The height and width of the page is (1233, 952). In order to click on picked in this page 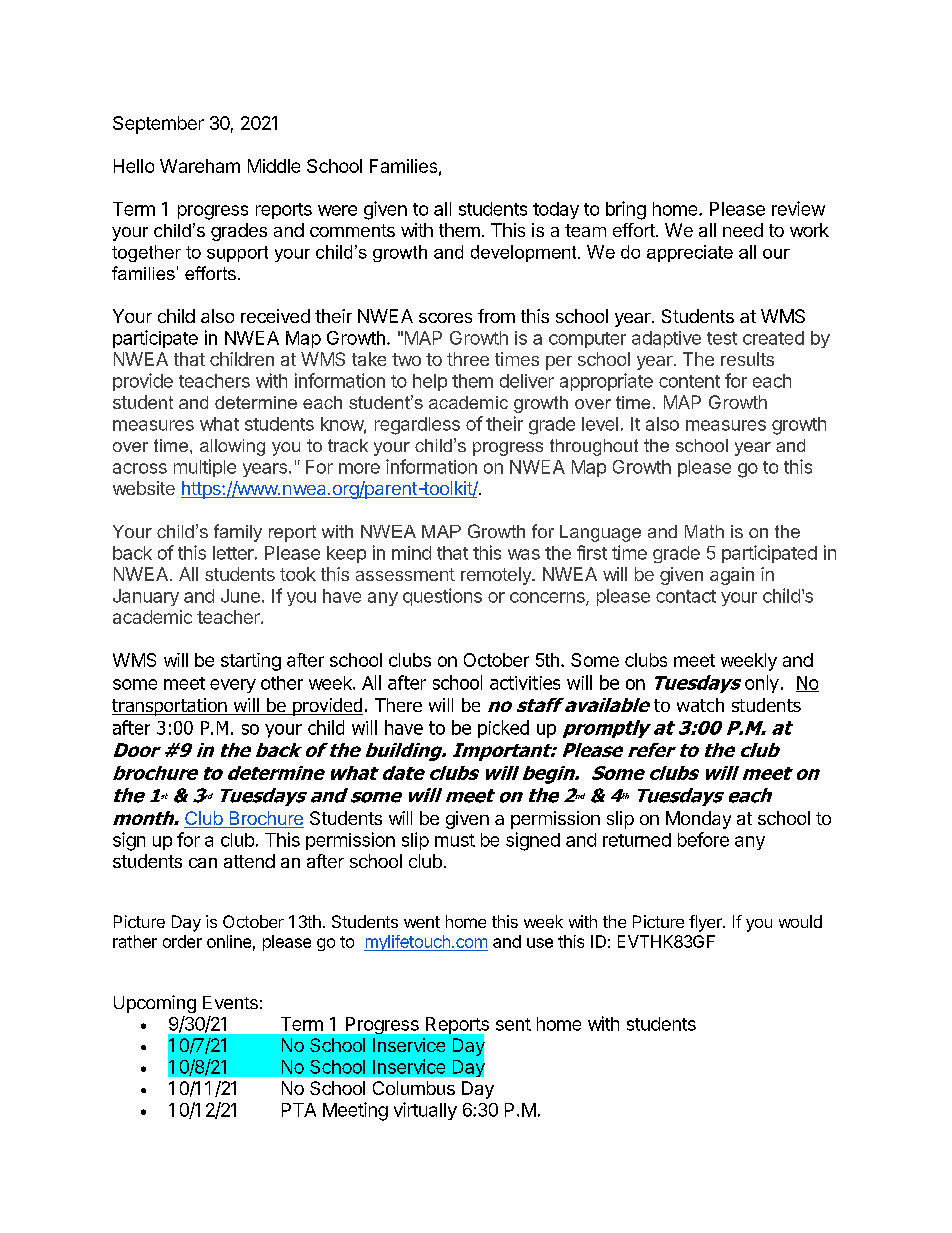, I will do `click(503, 729)`.
